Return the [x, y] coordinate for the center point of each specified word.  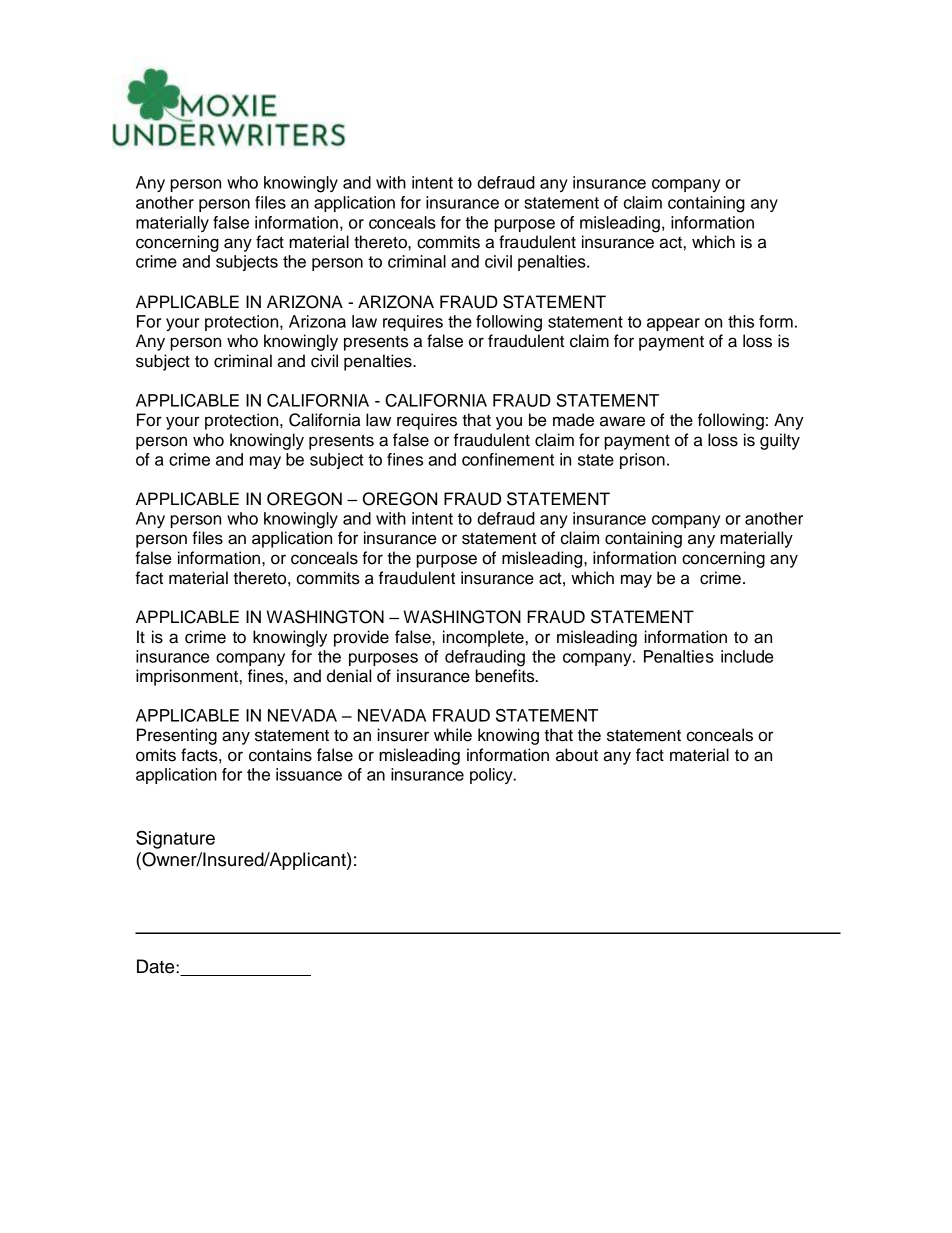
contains [280, 755]
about [577, 755]
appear [673, 324]
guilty [780, 441]
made [573, 420]
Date [157, 966]
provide [361, 638]
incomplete [483, 638]
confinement [508, 459]
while [453, 735]
